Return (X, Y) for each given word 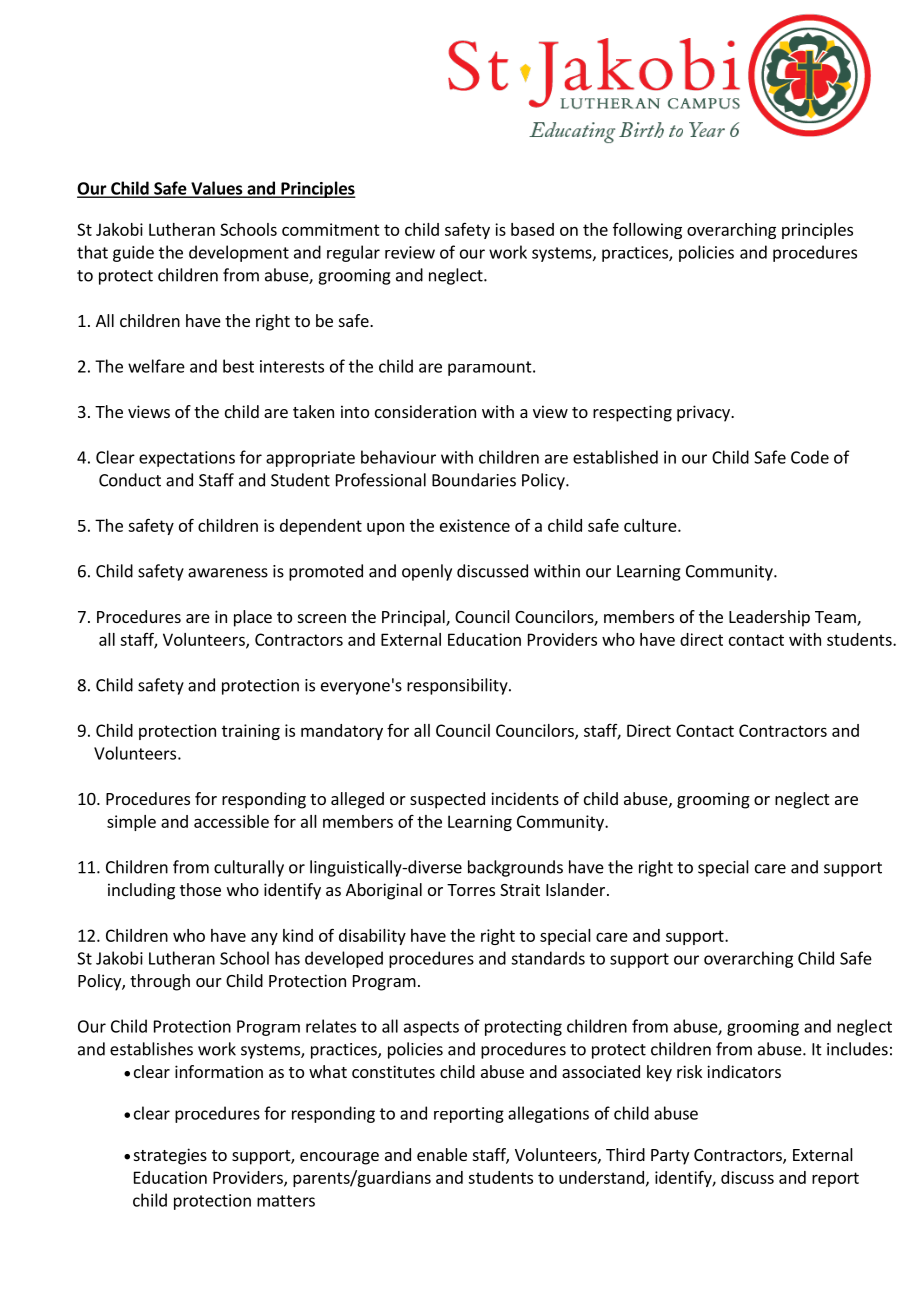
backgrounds (515, 868)
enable (442, 1154)
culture (651, 525)
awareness (228, 573)
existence (475, 525)
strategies (170, 1156)
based (532, 229)
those (200, 889)
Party (670, 1157)
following (647, 231)
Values (217, 189)
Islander (577, 889)
